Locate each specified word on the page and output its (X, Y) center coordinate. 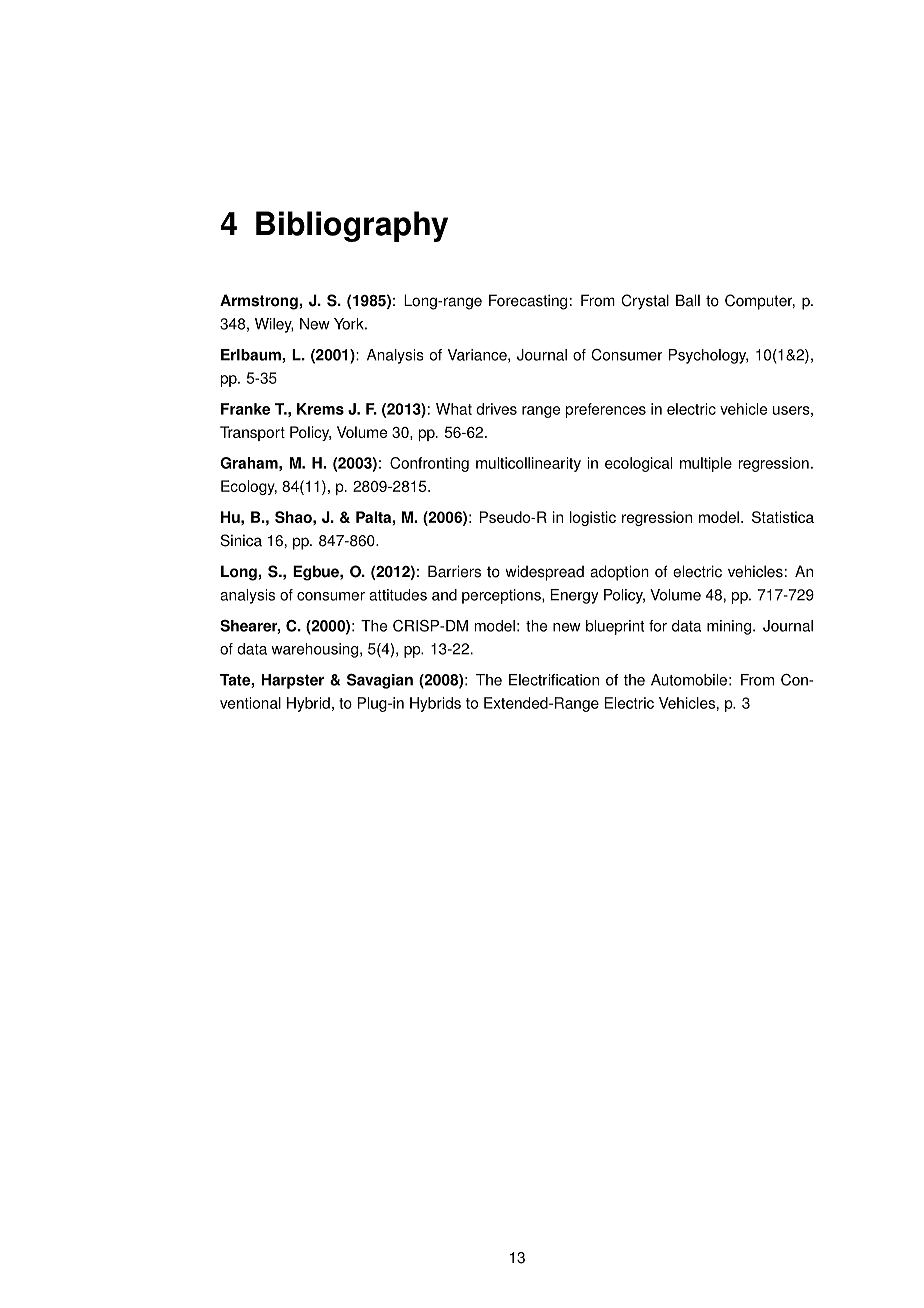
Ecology (249, 487)
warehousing (314, 650)
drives (496, 409)
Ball (688, 300)
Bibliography (352, 226)
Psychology (708, 356)
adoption (619, 573)
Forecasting (528, 302)
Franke (245, 409)
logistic (593, 518)
